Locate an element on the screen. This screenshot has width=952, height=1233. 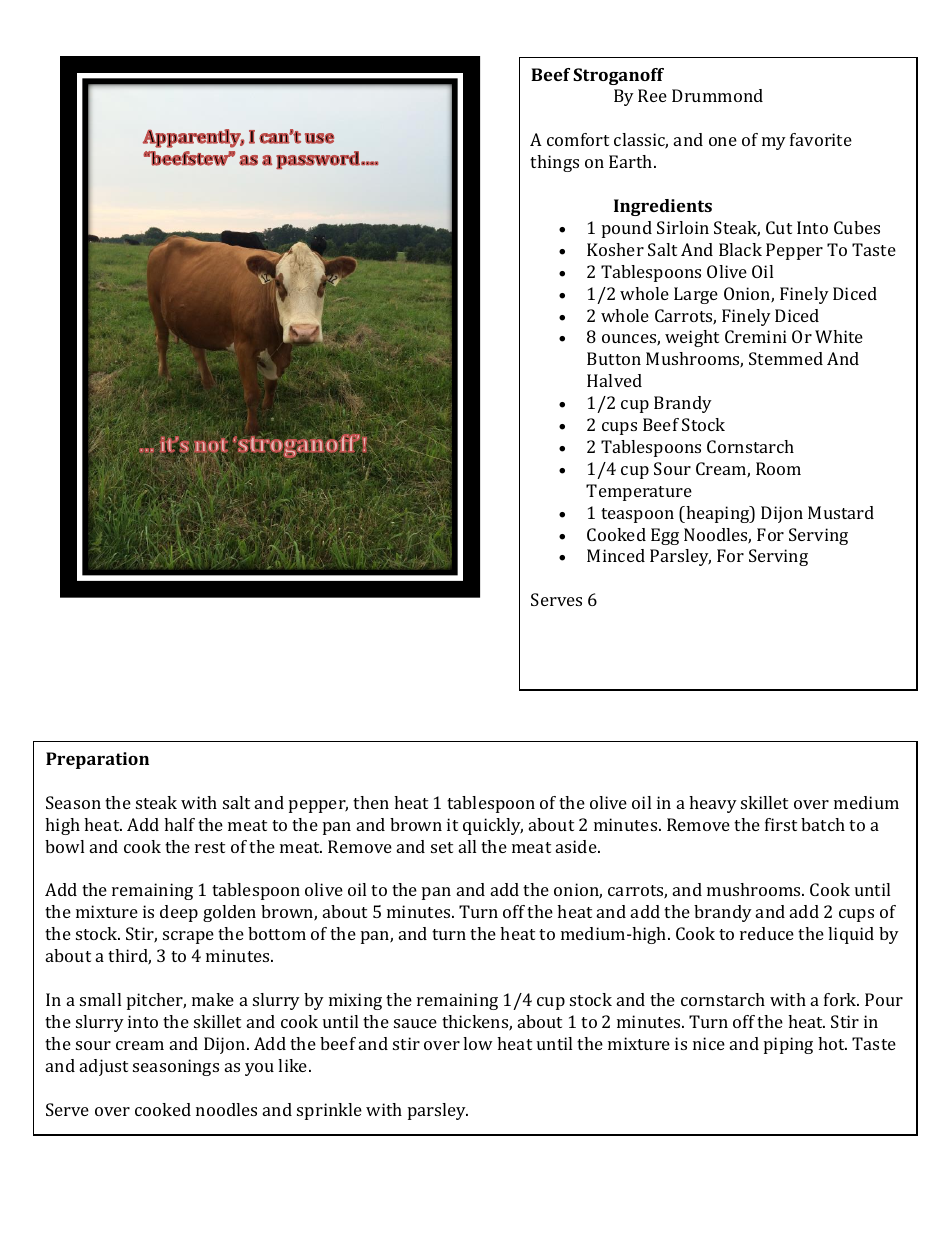
Kosher is located at coordinates (615, 249).
